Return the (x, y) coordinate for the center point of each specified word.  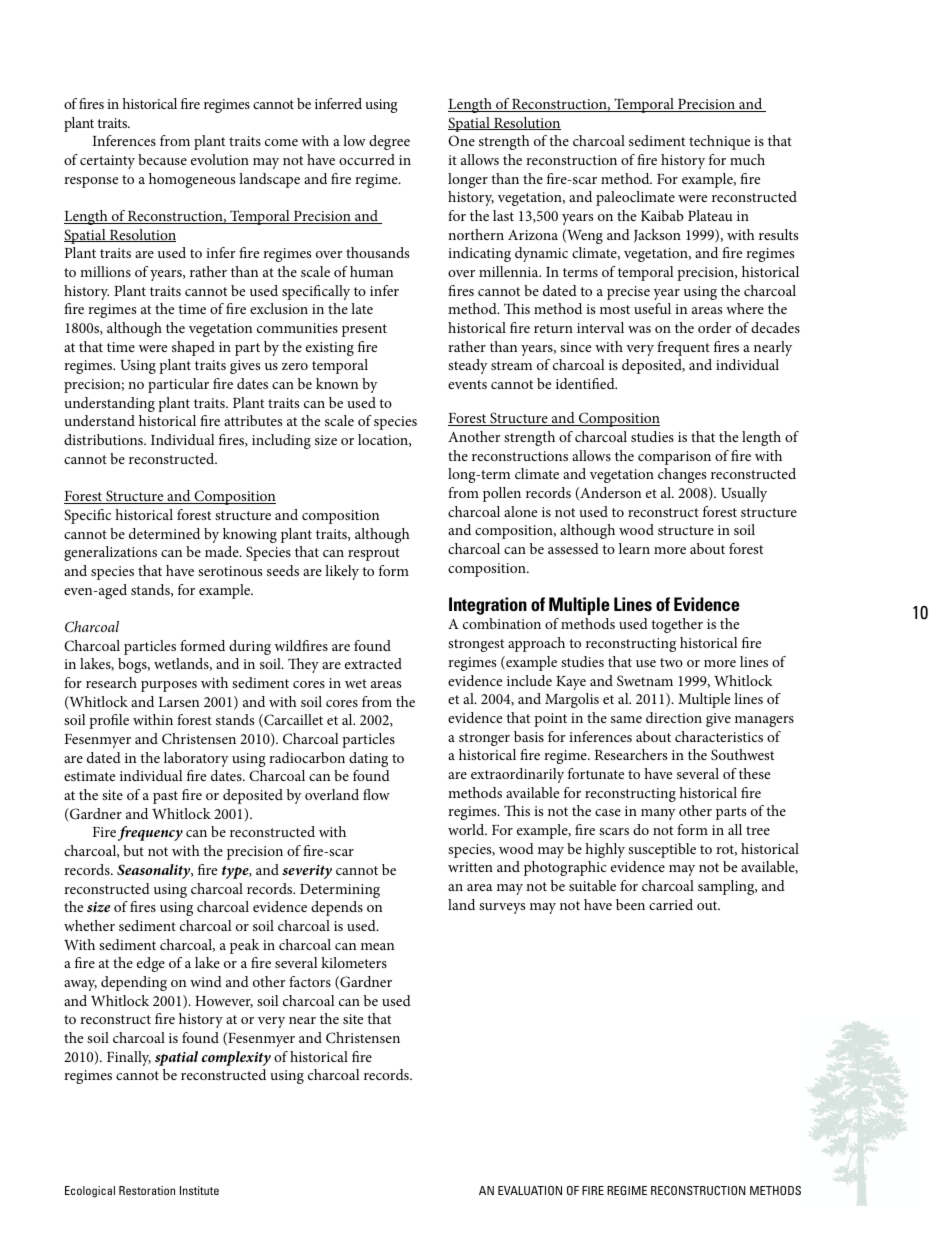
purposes (169, 686)
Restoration (147, 1190)
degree (389, 142)
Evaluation (530, 1190)
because (162, 159)
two (671, 662)
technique (719, 142)
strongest (476, 645)
